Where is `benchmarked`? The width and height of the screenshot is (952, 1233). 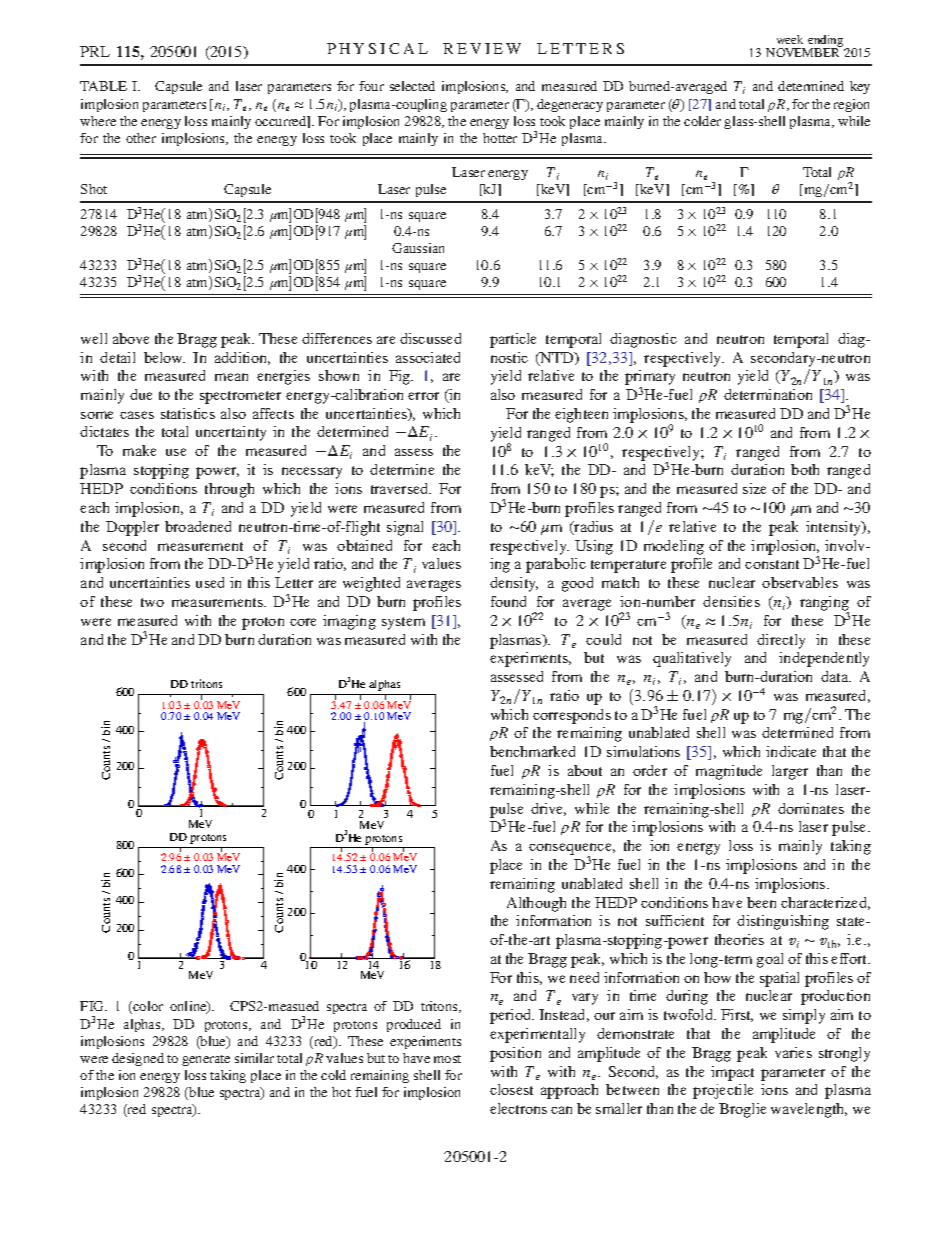
benchmarked is located at coordinates (532, 751).
